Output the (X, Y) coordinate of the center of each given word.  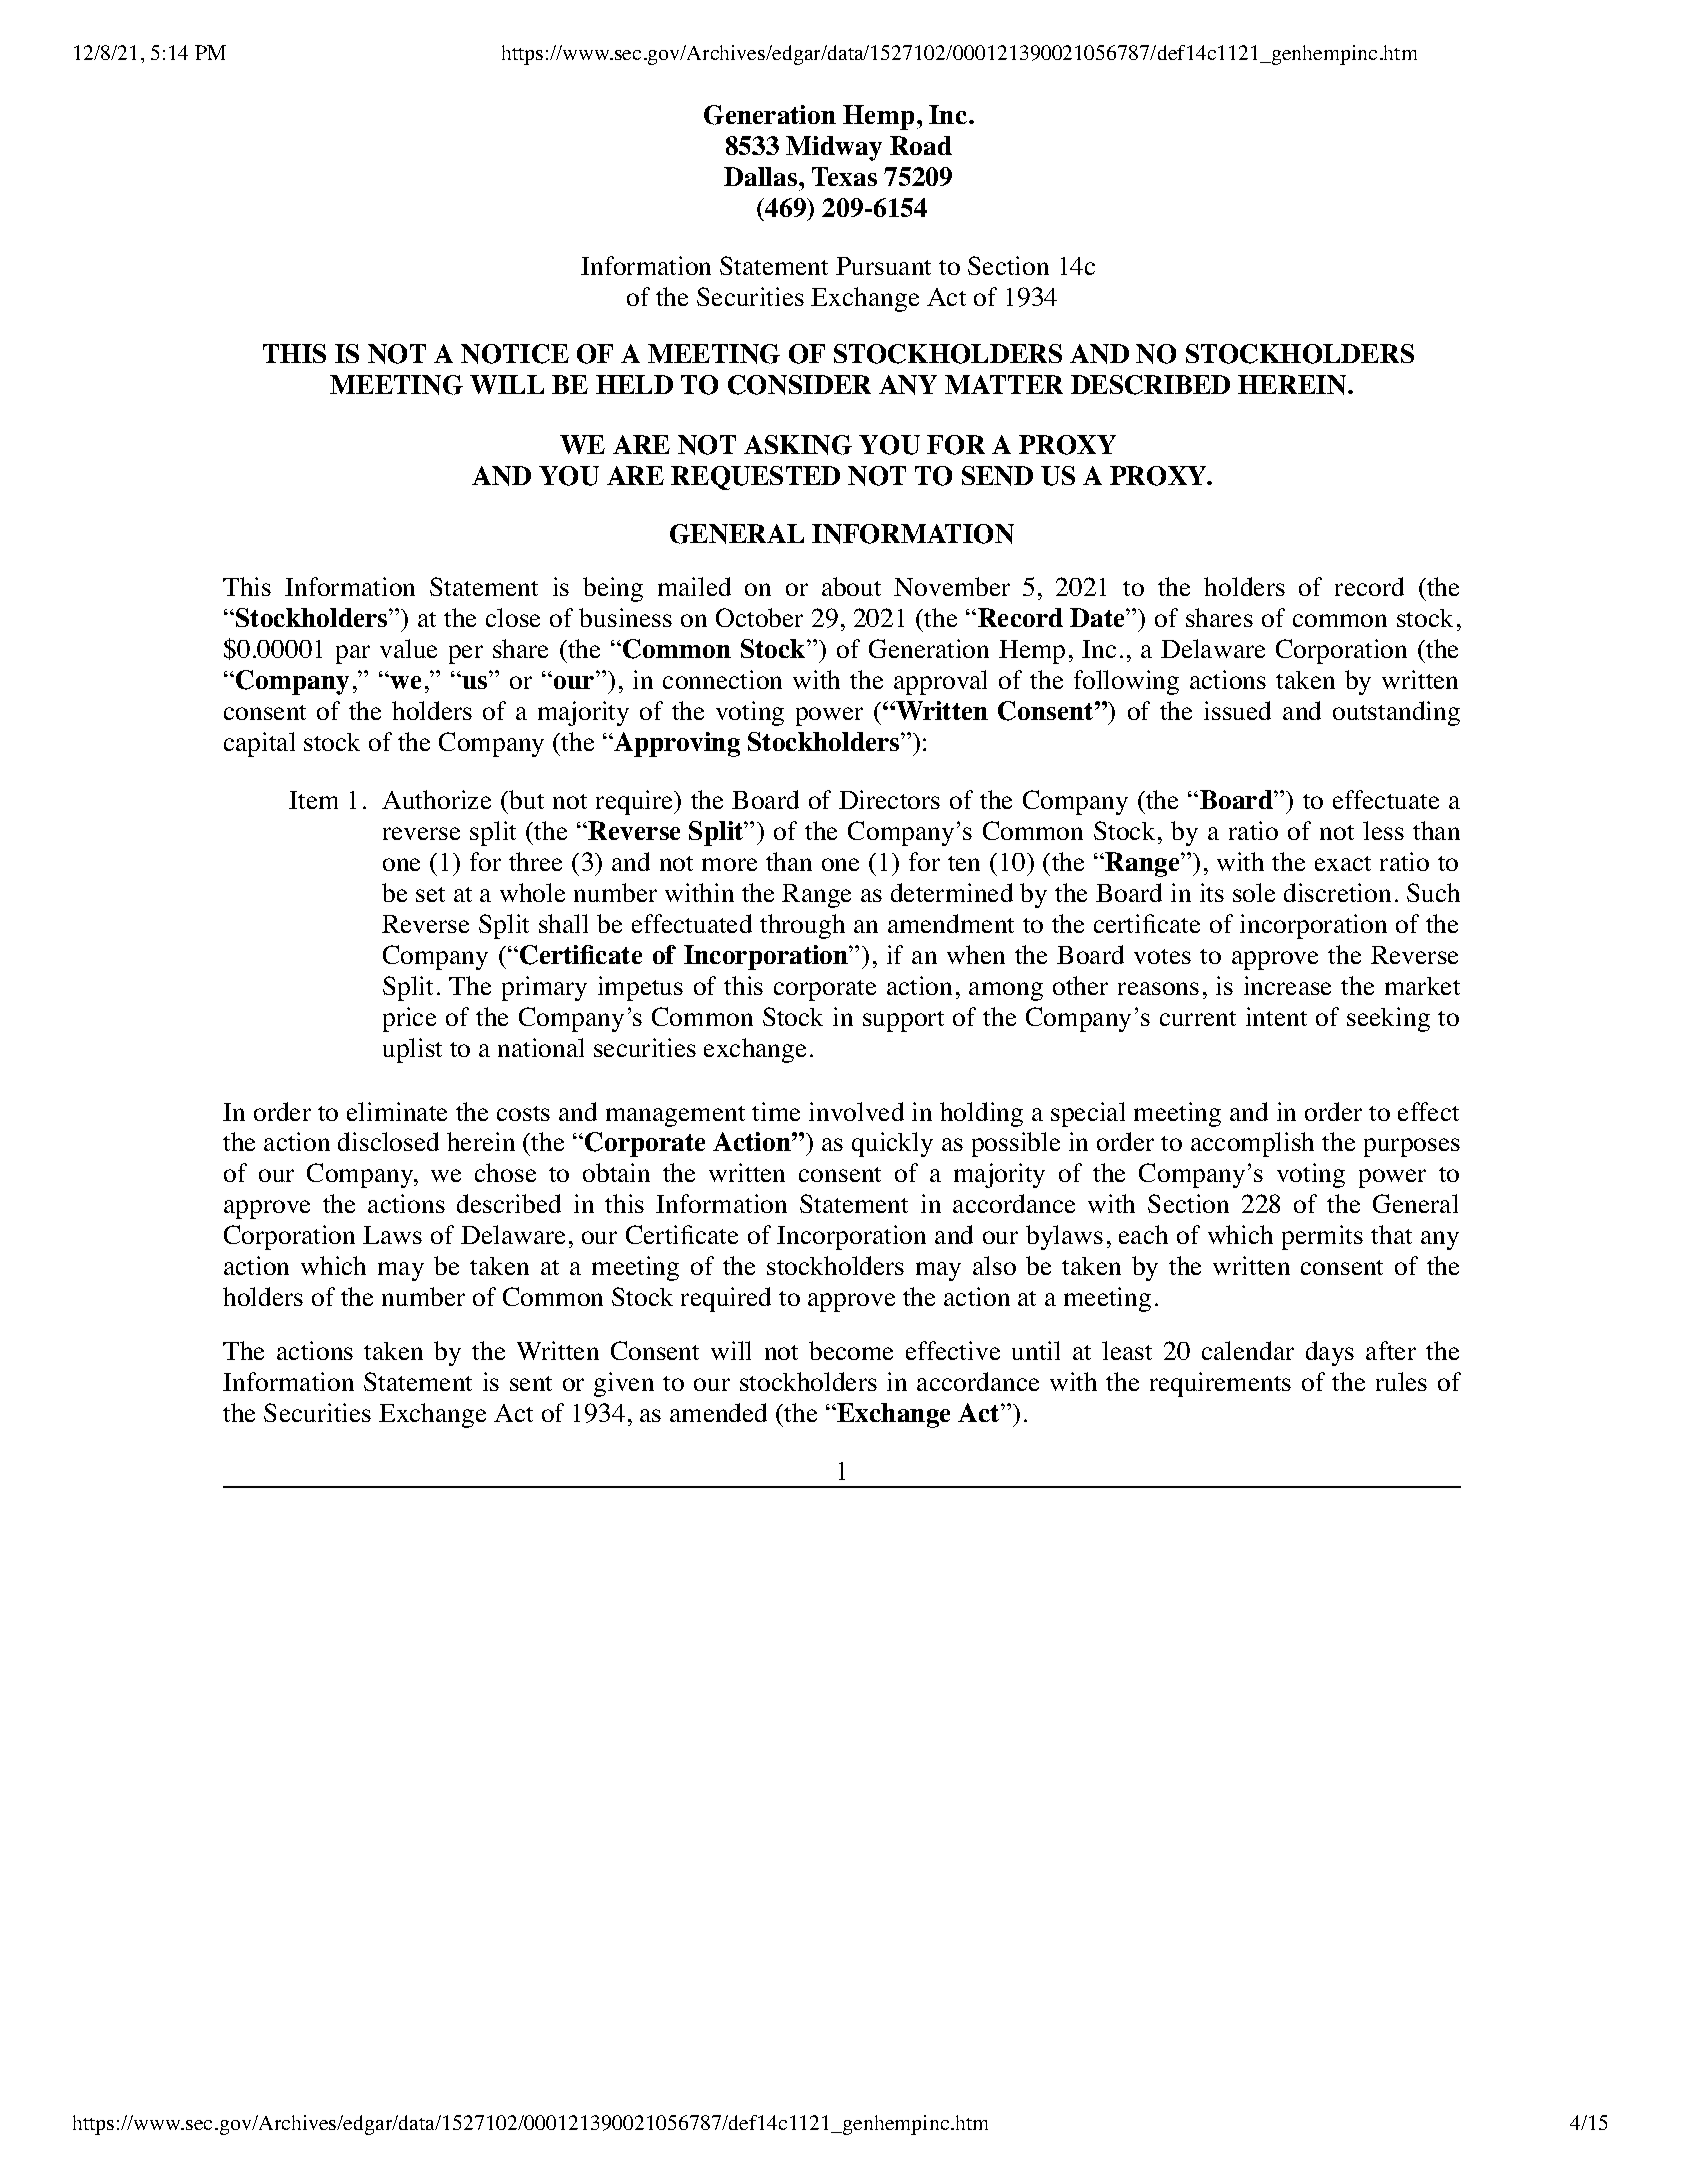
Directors (889, 799)
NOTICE (515, 354)
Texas (844, 176)
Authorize (436, 799)
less (1383, 830)
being (613, 589)
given (624, 1384)
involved (856, 1111)
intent (1276, 1016)
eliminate (397, 1111)
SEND (997, 476)
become (851, 1350)
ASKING (798, 445)
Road (921, 145)
